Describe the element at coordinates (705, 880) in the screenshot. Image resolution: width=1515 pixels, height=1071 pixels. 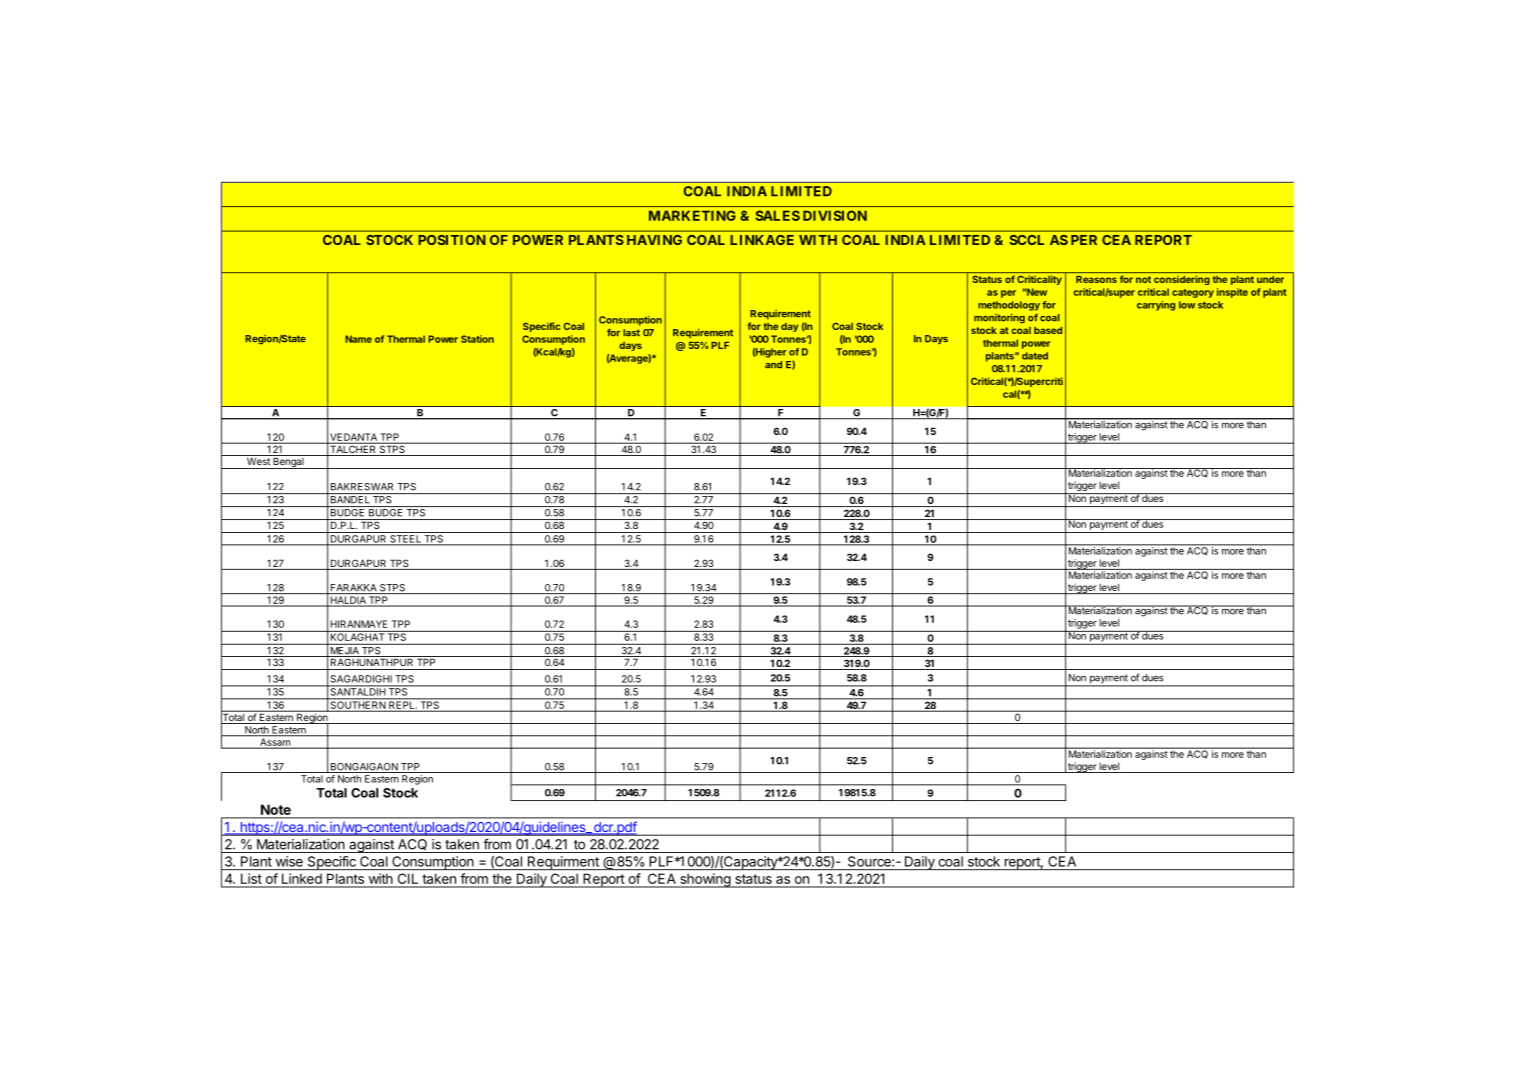
I see `showing` at that location.
